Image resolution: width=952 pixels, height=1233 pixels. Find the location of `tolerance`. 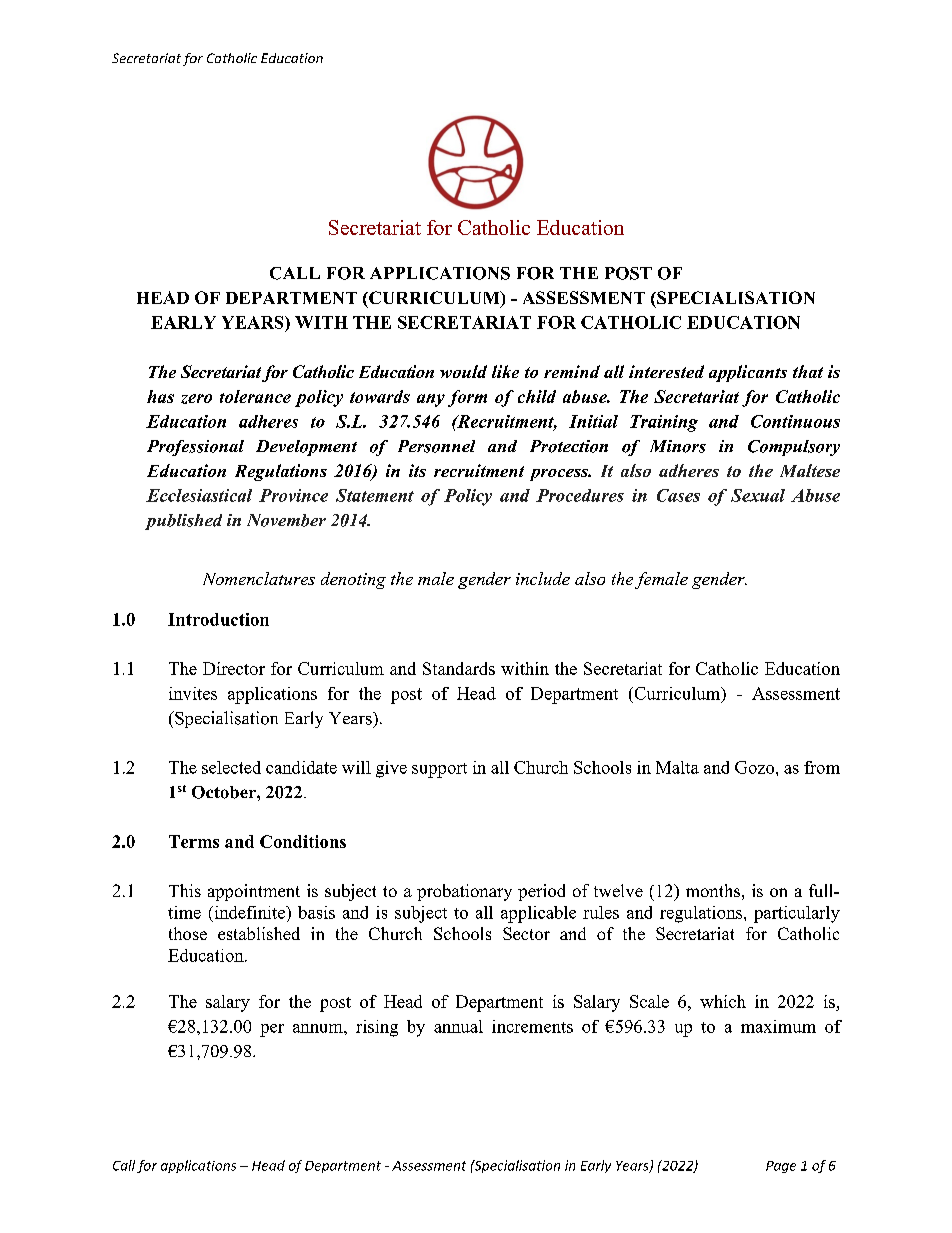

tolerance is located at coordinates (255, 396).
